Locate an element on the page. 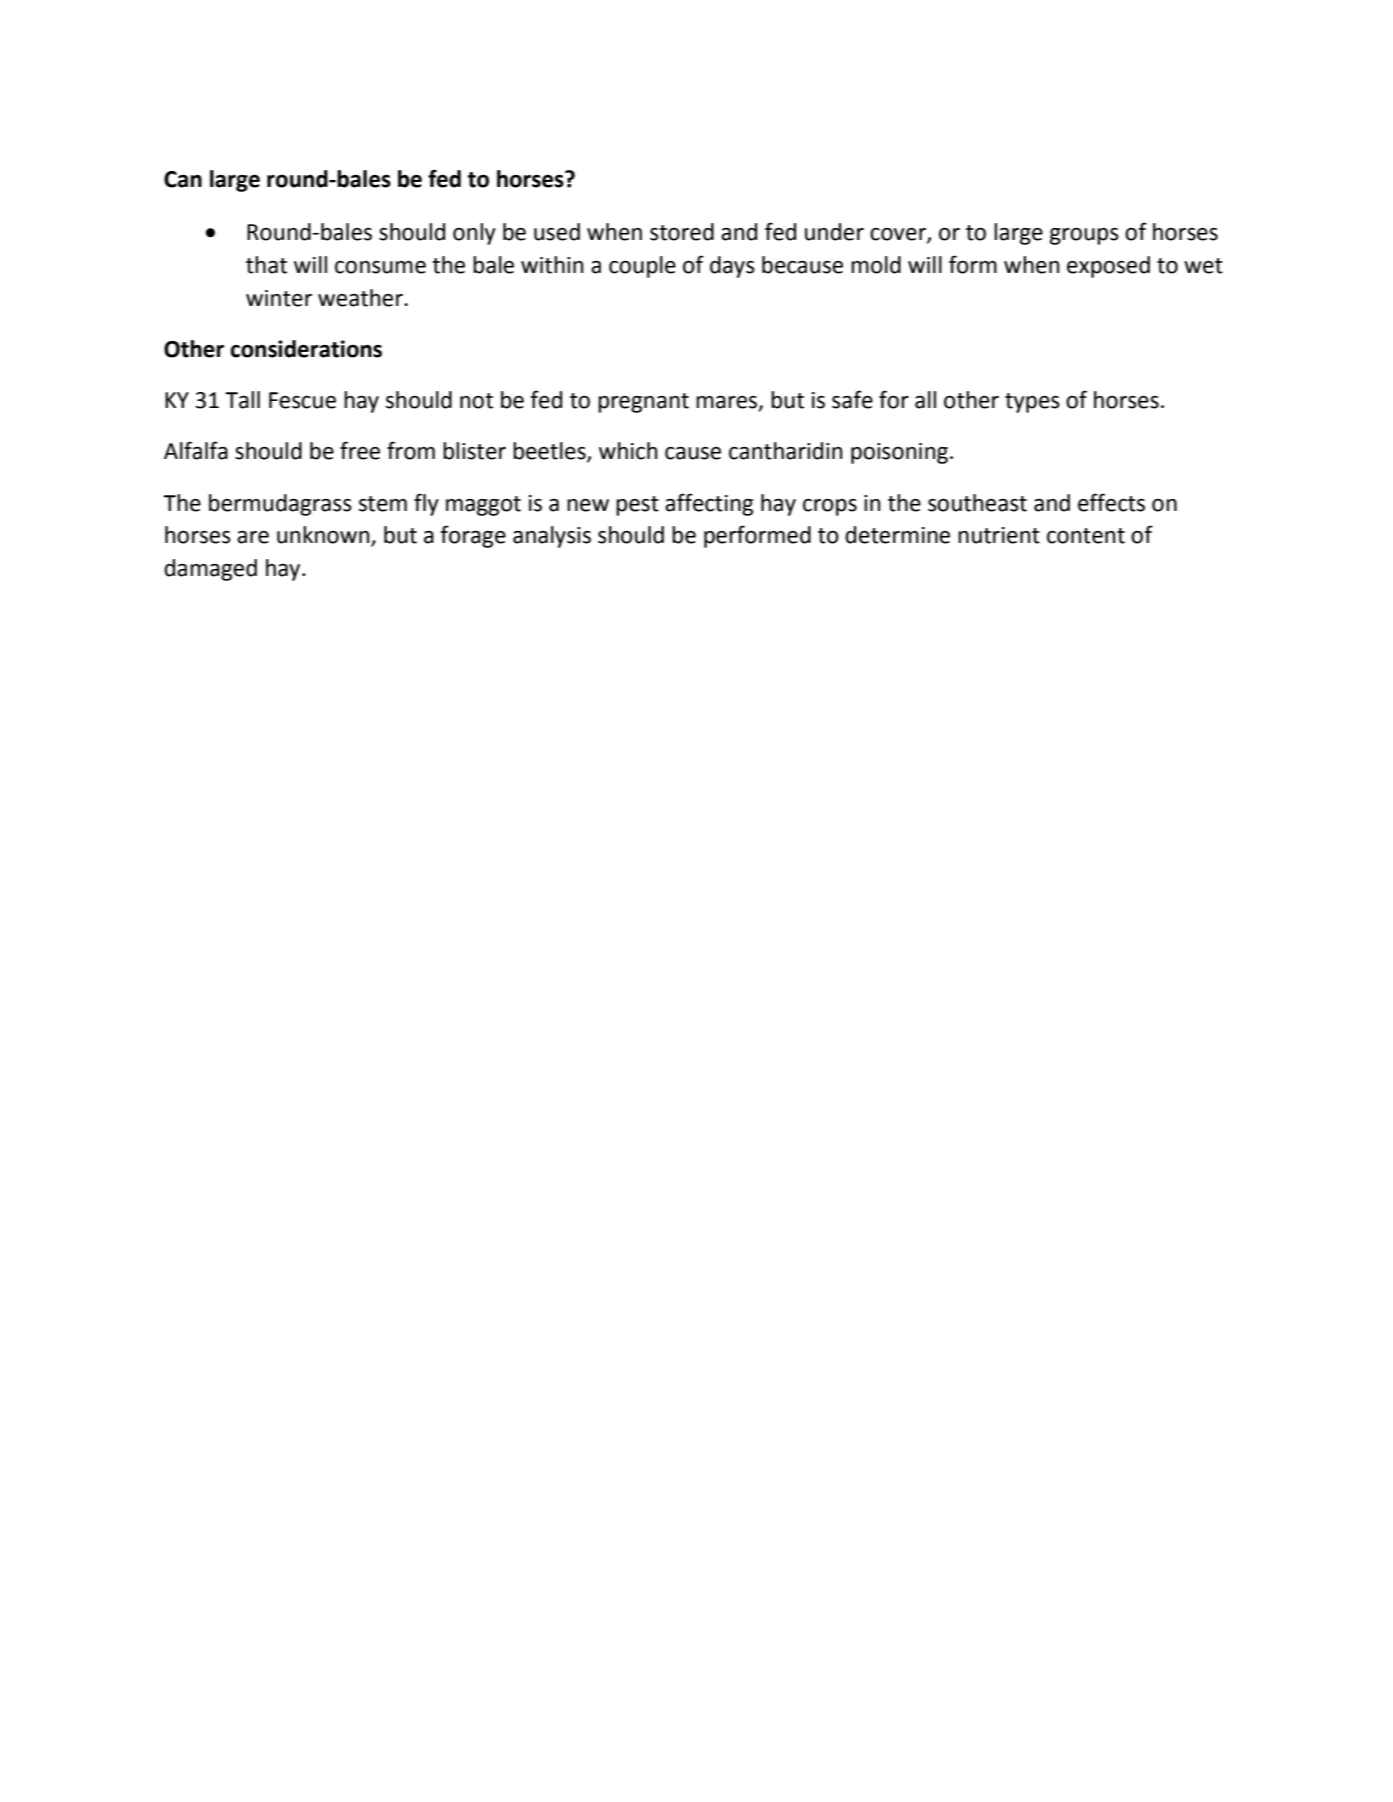 This document has width=1393, height=1802. Tall is located at coordinates (242, 400).
